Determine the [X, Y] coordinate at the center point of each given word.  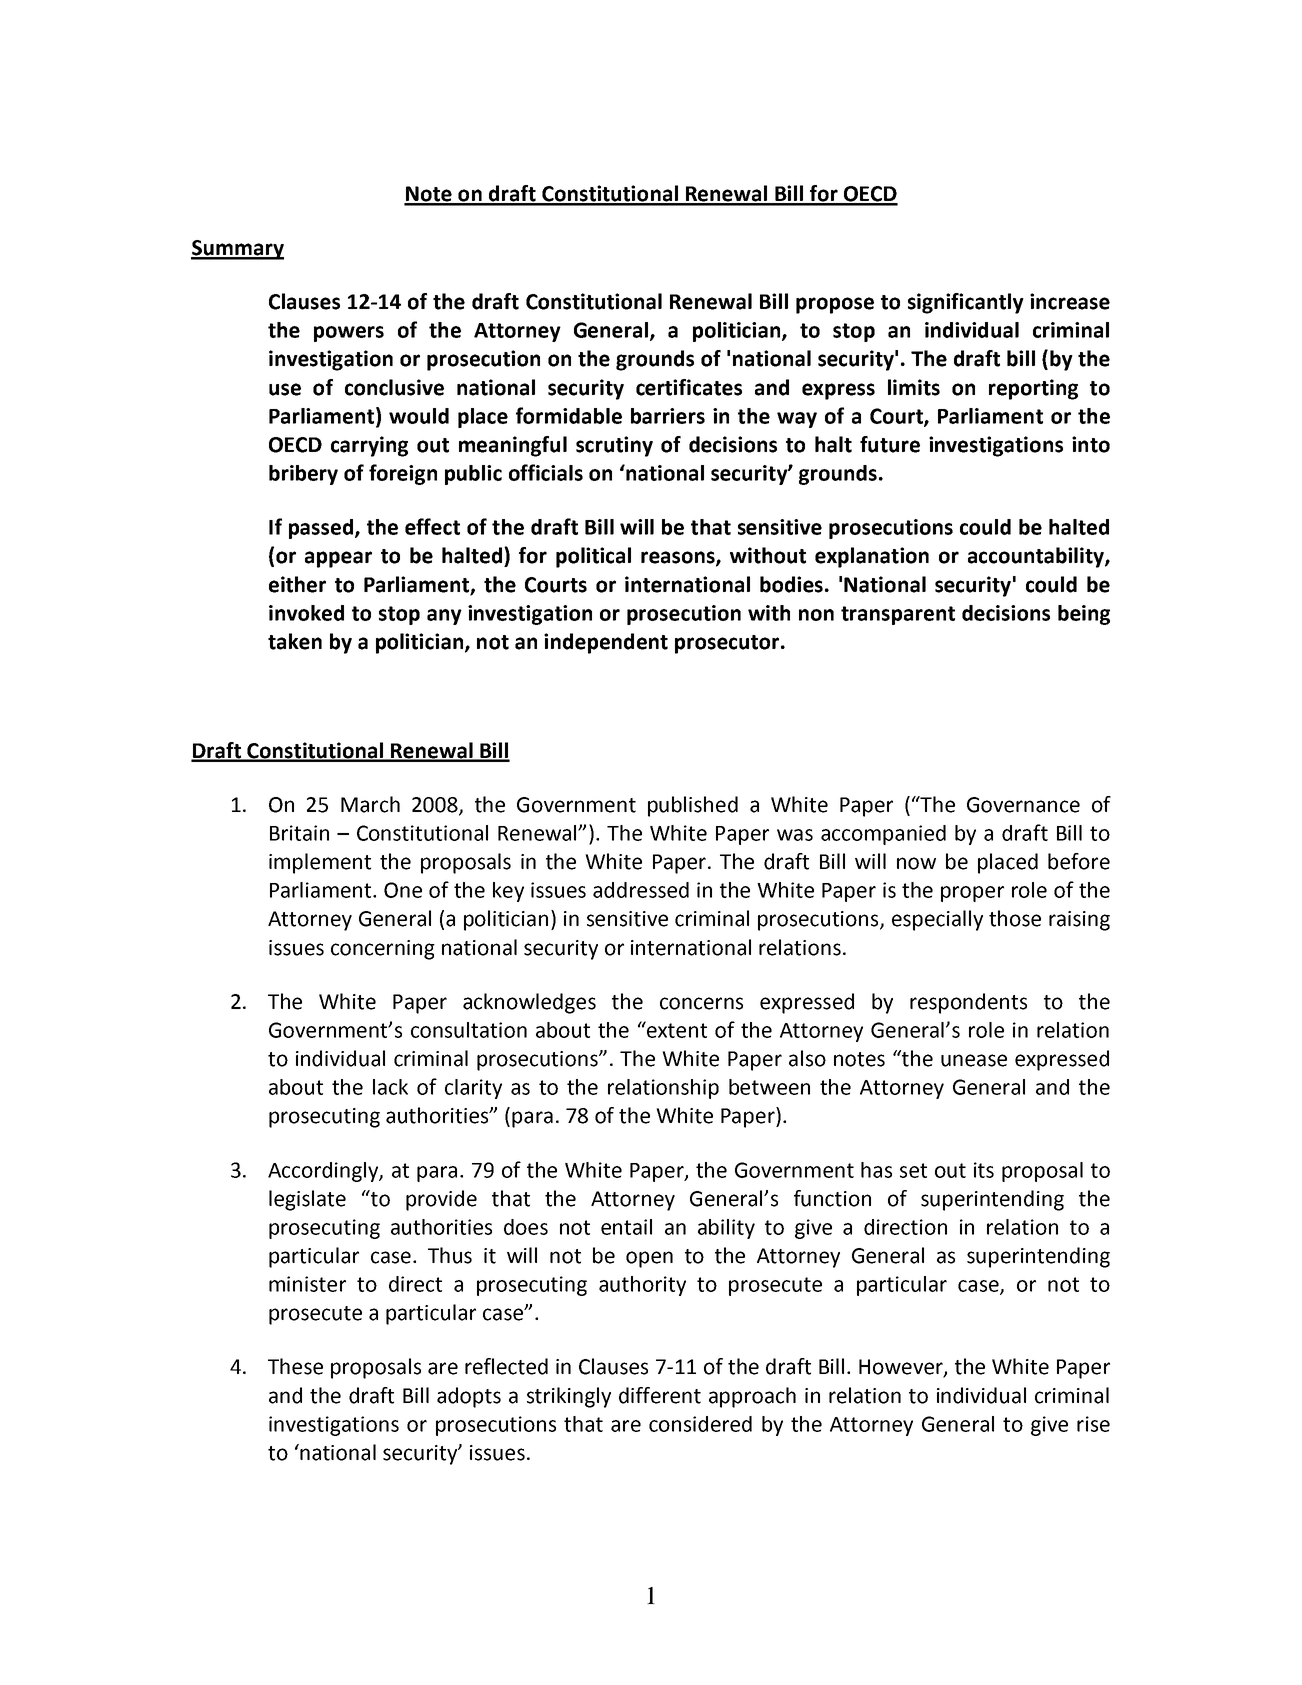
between [769, 1087]
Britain [299, 833]
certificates [689, 387]
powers [349, 334]
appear [338, 559]
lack [390, 1087]
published [693, 806]
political [593, 557]
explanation [872, 557]
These [295, 1366]
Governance [1023, 805]
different [660, 1395]
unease [974, 1060]
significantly [966, 303]
